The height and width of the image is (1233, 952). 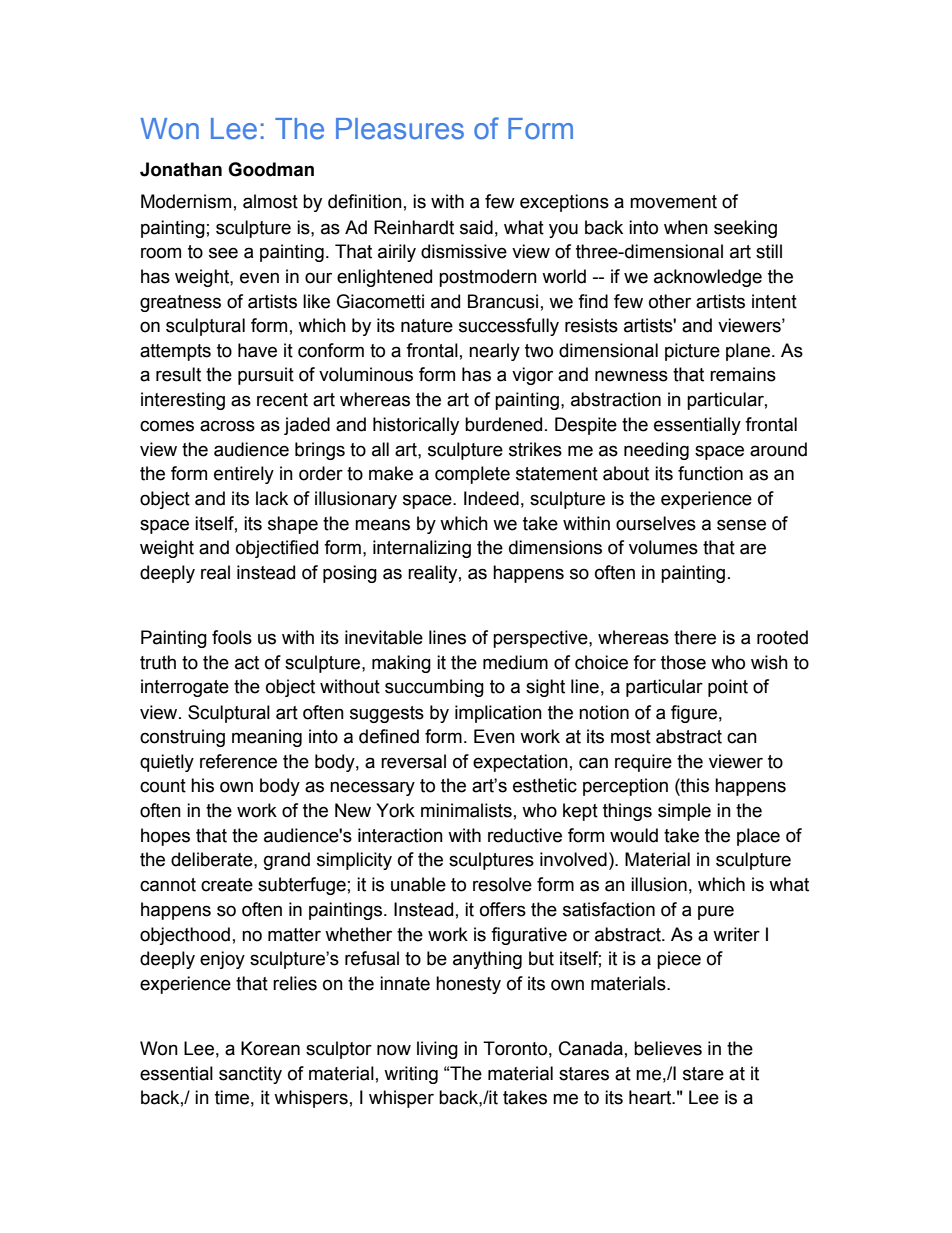 I want to click on living, so click(x=437, y=1050).
